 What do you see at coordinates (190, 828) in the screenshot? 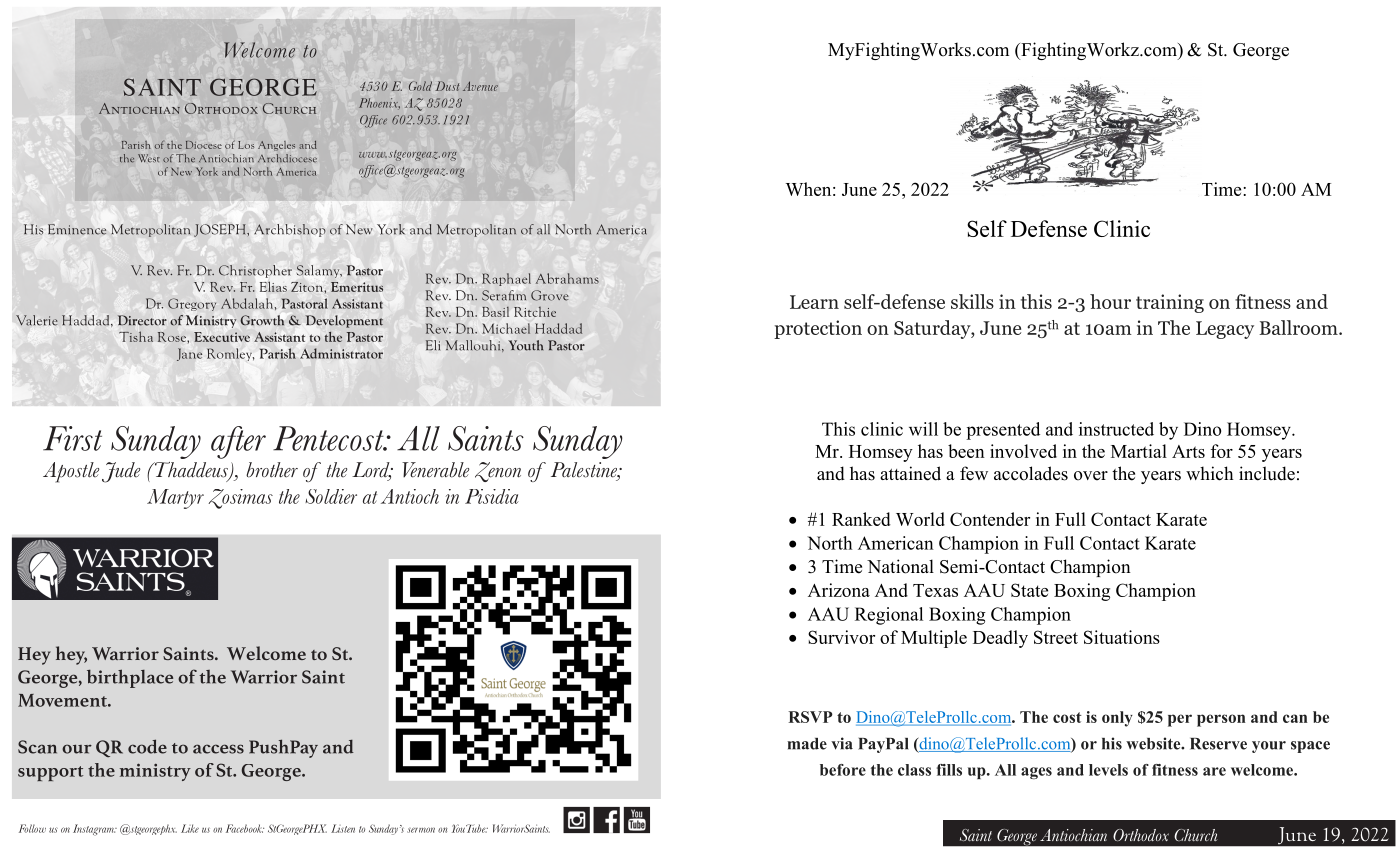
I see `Like` at bounding box center [190, 828].
